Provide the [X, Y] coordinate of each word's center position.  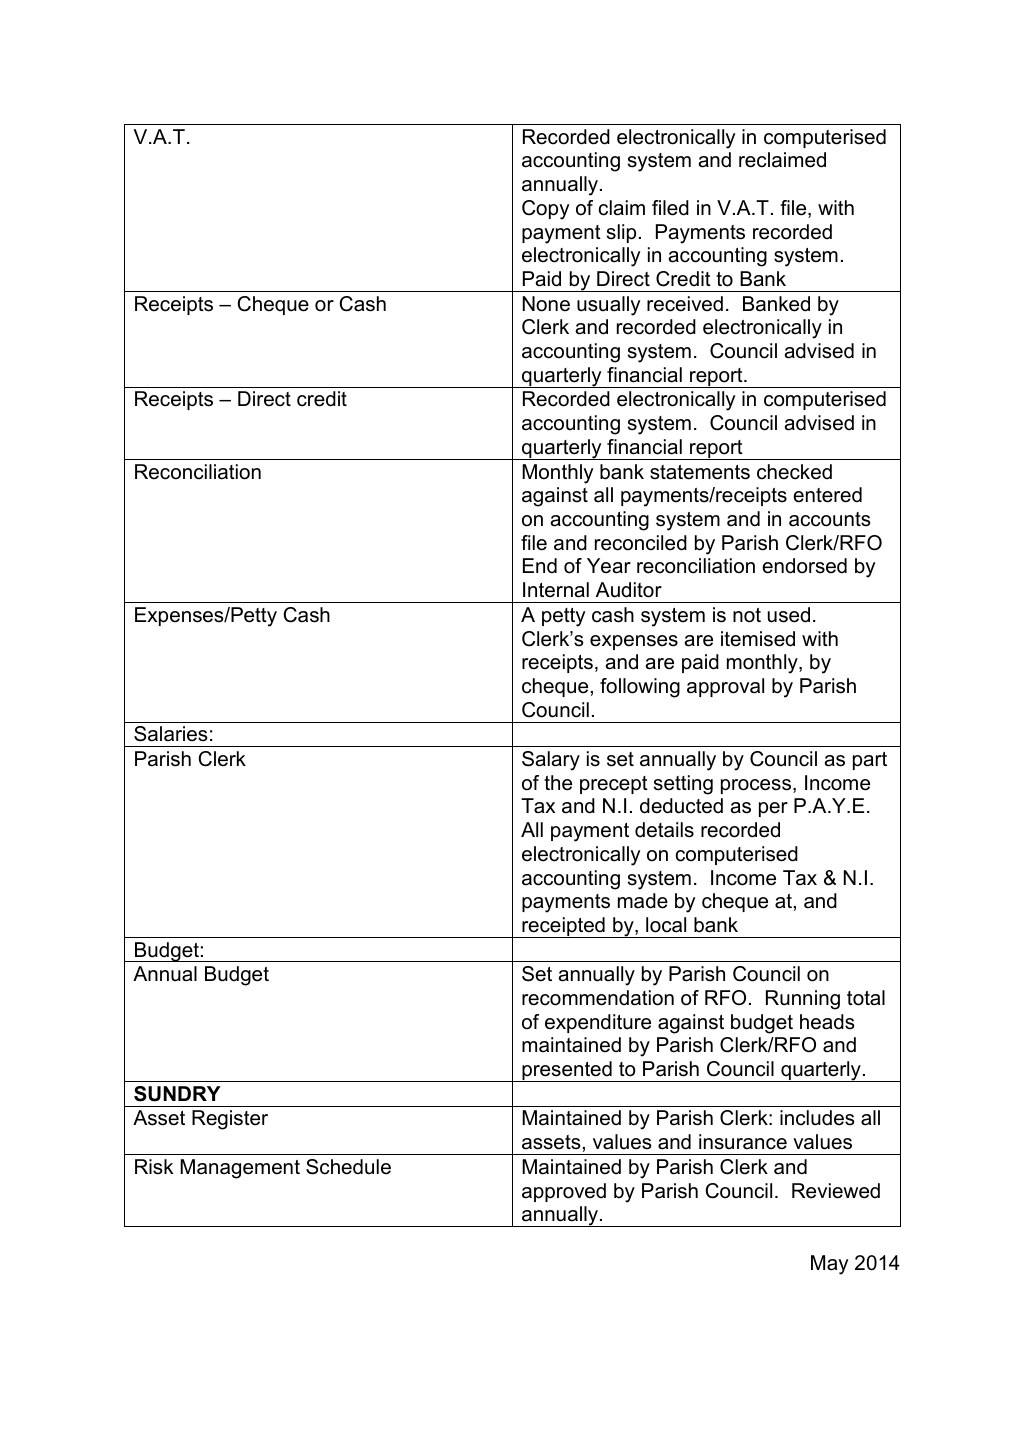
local [666, 925]
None [546, 304]
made [643, 901]
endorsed [804, 566]
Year [609, 566]
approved [564, 1192]
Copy [545, 210]
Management [240, 1169]
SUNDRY [177, 1094]
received [685, 304]
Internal [556, 590]
